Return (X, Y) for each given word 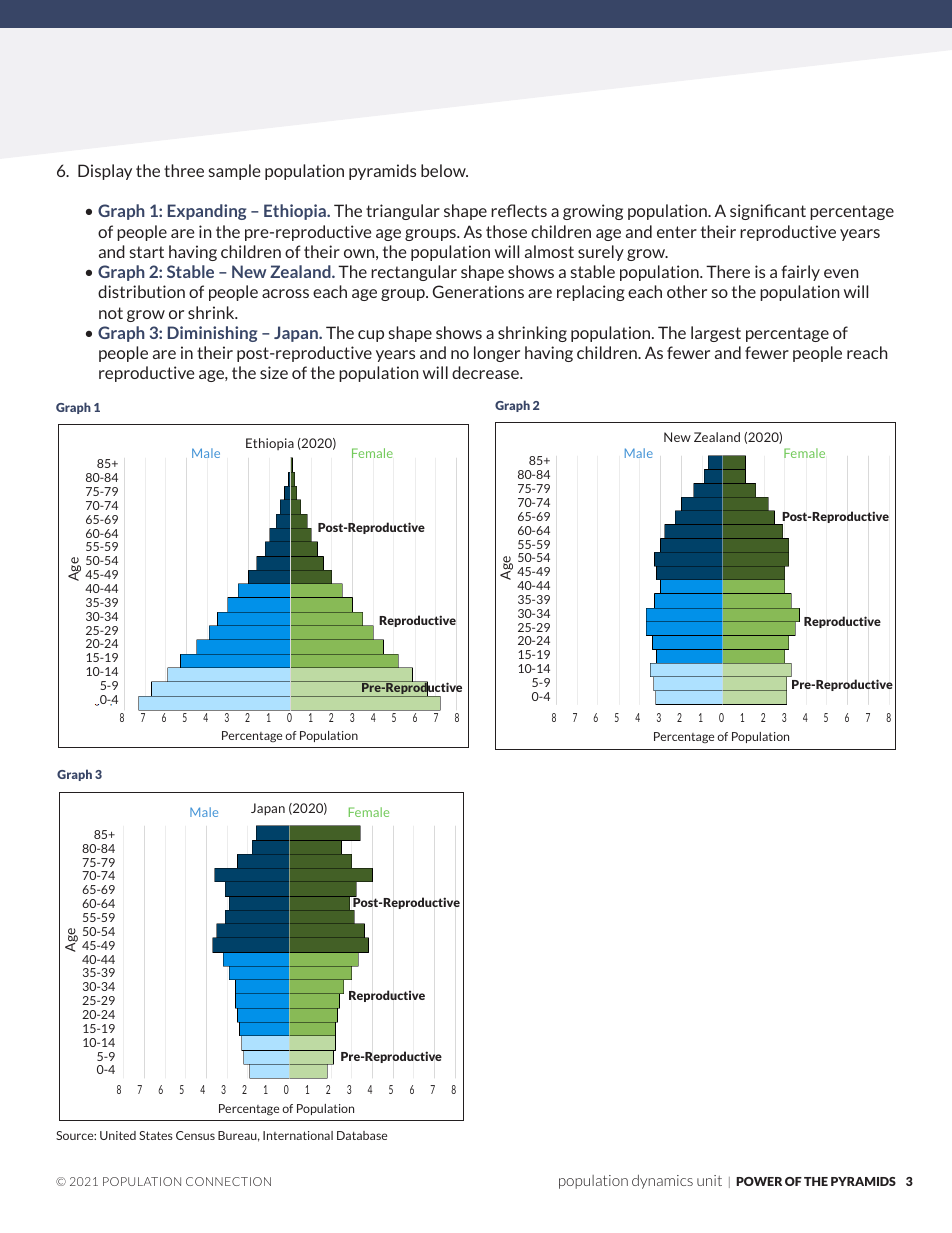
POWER (759, 1181)
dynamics (662, 1182)
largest (716, 334)
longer (497, 354)
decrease (486, 372)
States (156, 1135)
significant (768, 212)
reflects (519, 210)
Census (195, 1135)
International (298, 1135)
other (687, 291)
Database (362, 1135)
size (274, 372)
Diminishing (212, 334)
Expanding (207, 212)
